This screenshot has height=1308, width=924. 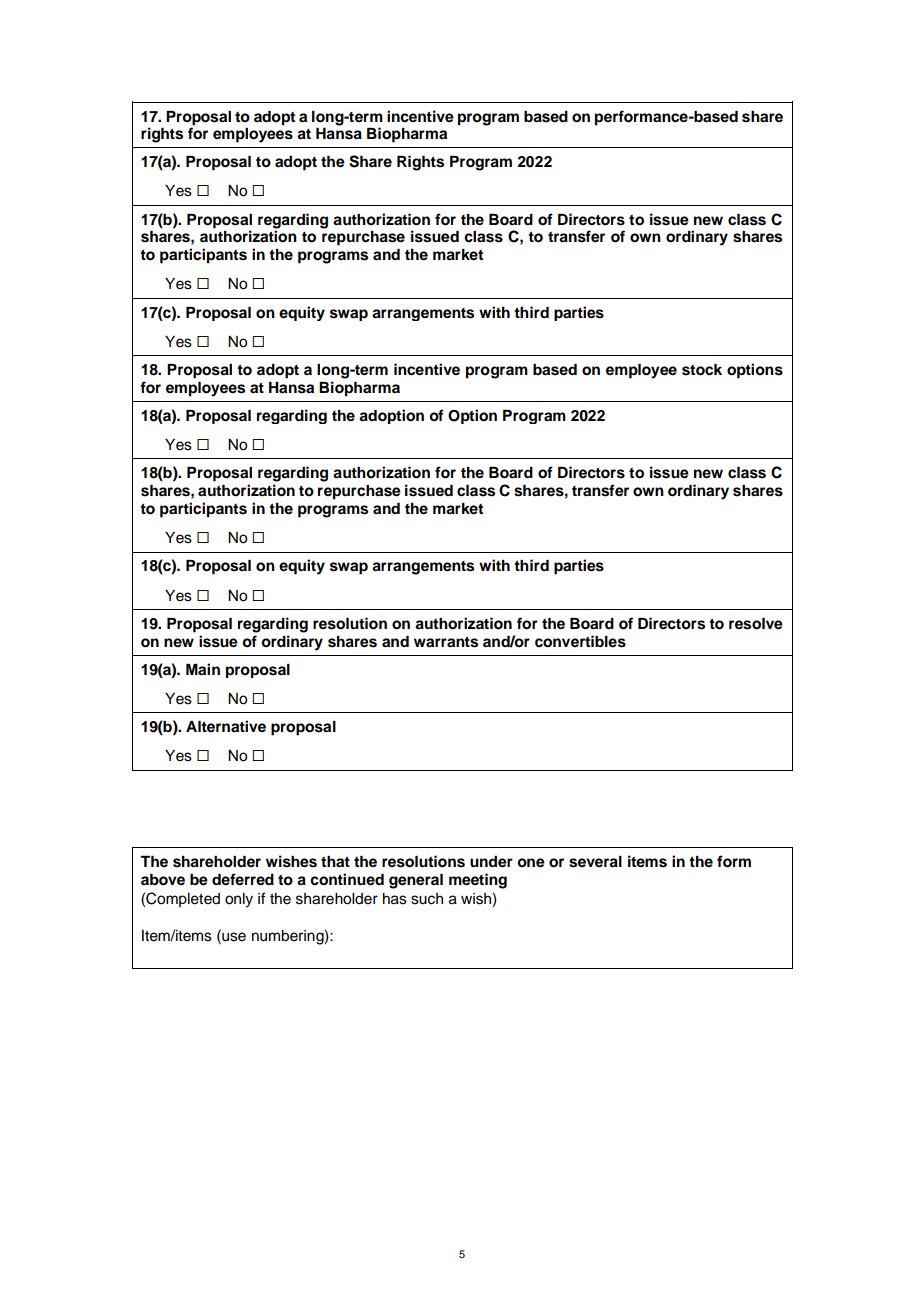 What do you see at coordinates (702, 370) in the screenshot?
I see `stock` at bounding box center [702, 370].
